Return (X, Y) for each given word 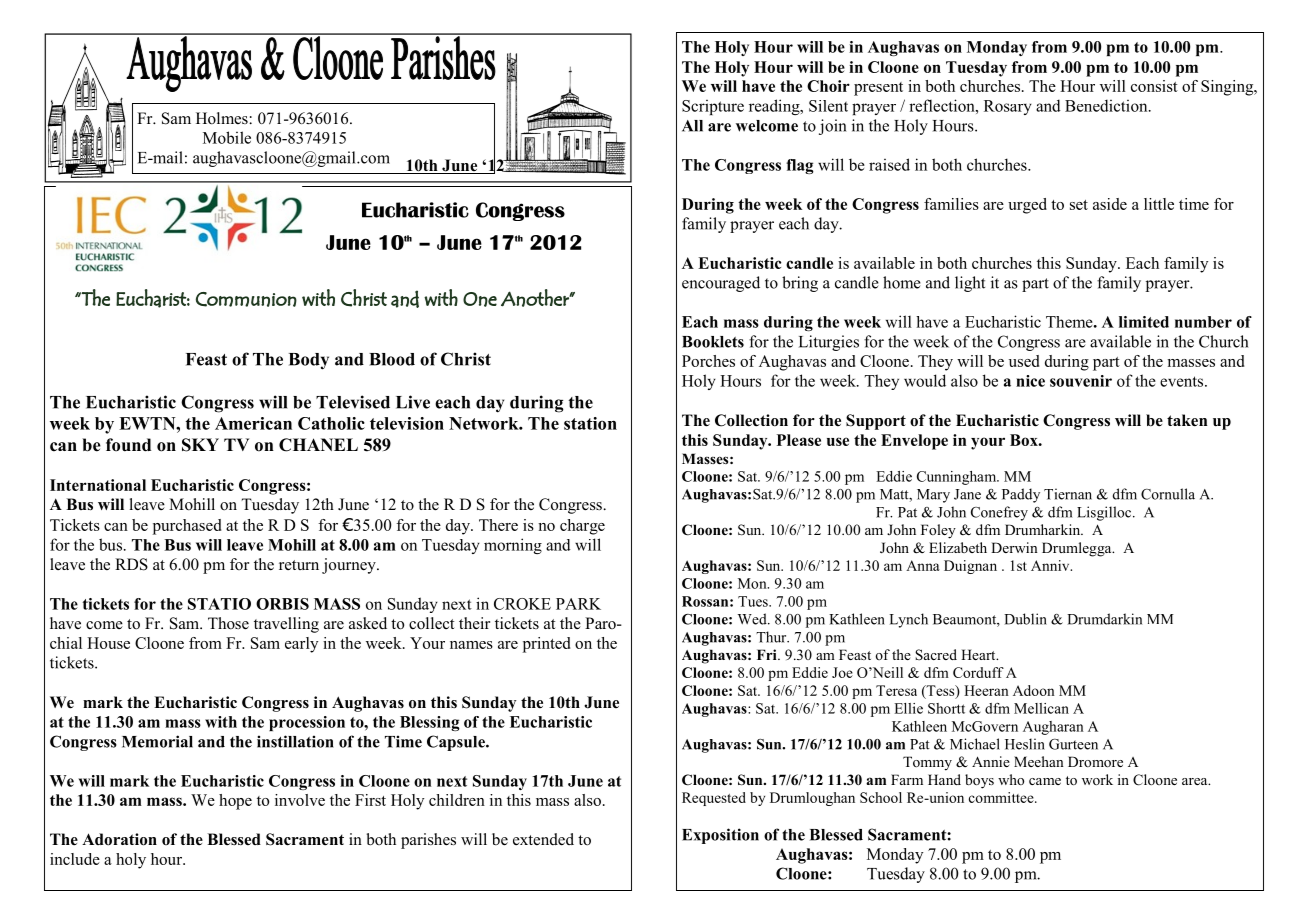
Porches (708, 361)
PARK (578, 604)
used (1024, 361)
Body (309, 361)
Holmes (223, 118)
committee (1002, 797)
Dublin (1025, 619)
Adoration (119, 839)
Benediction (1107, 105)
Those (228, 623)
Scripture (713, 107)
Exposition (720, 836)
